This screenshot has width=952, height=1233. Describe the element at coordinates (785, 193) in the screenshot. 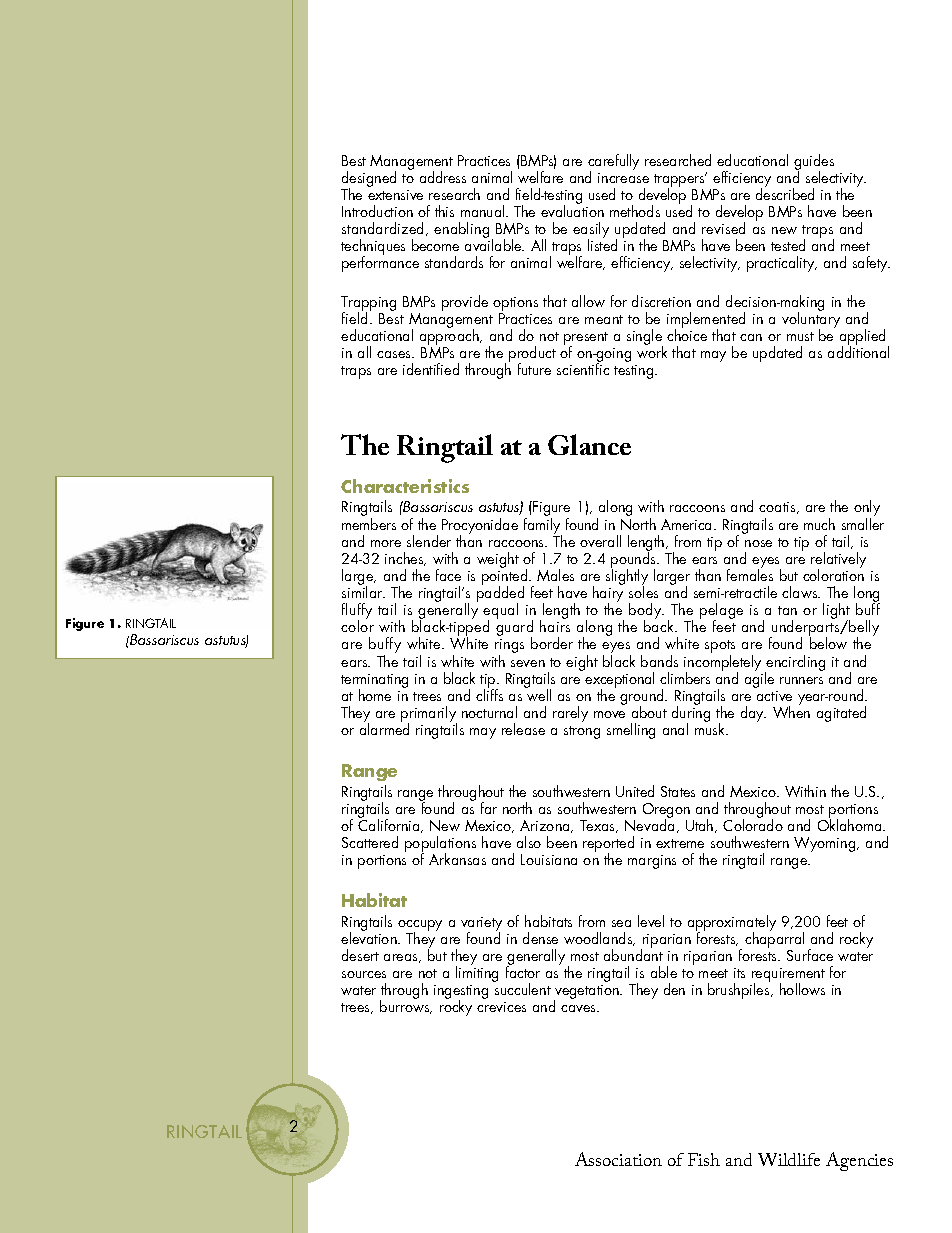

I see `described` at that location.
